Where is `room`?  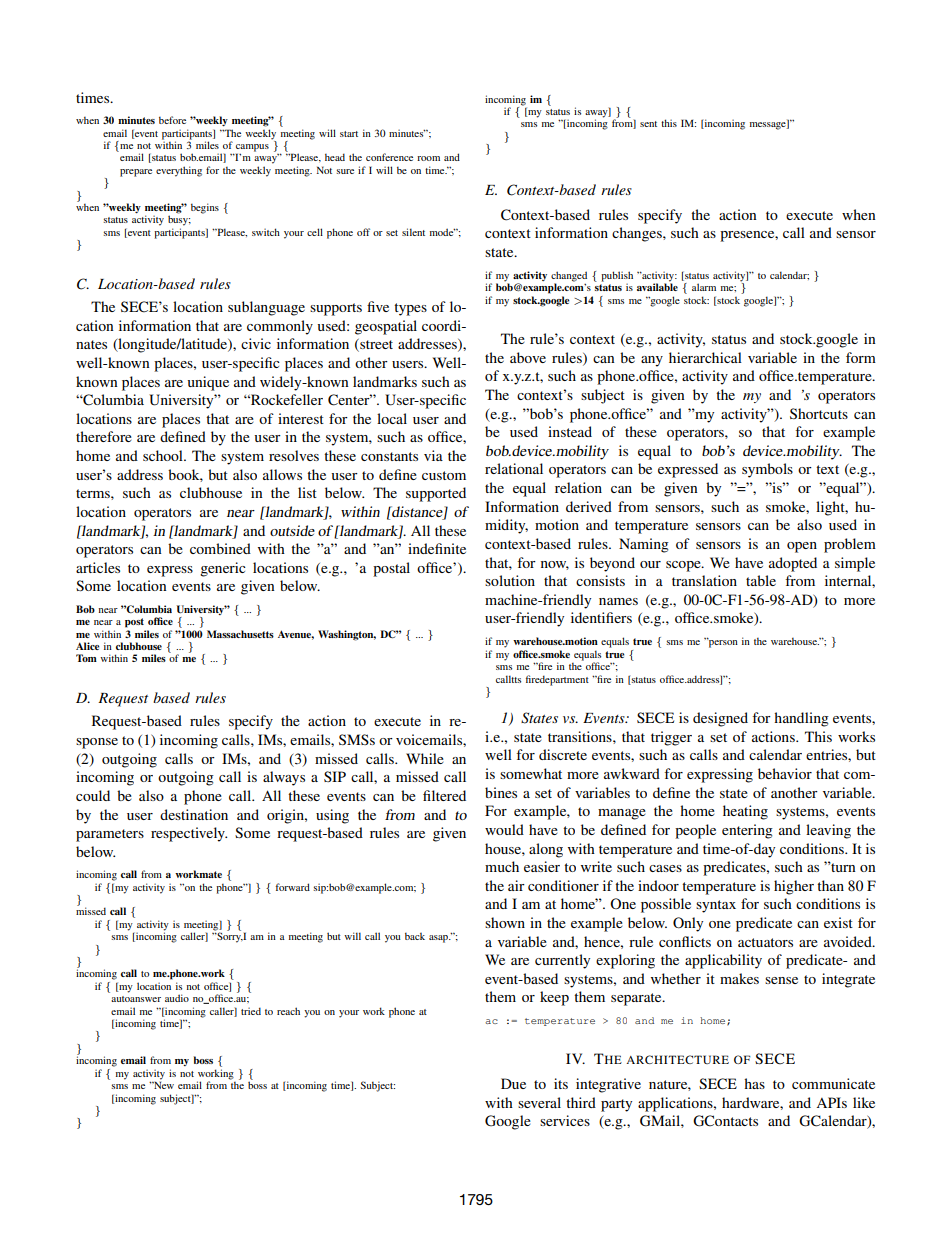 room is located at coordinates (428, 158).
